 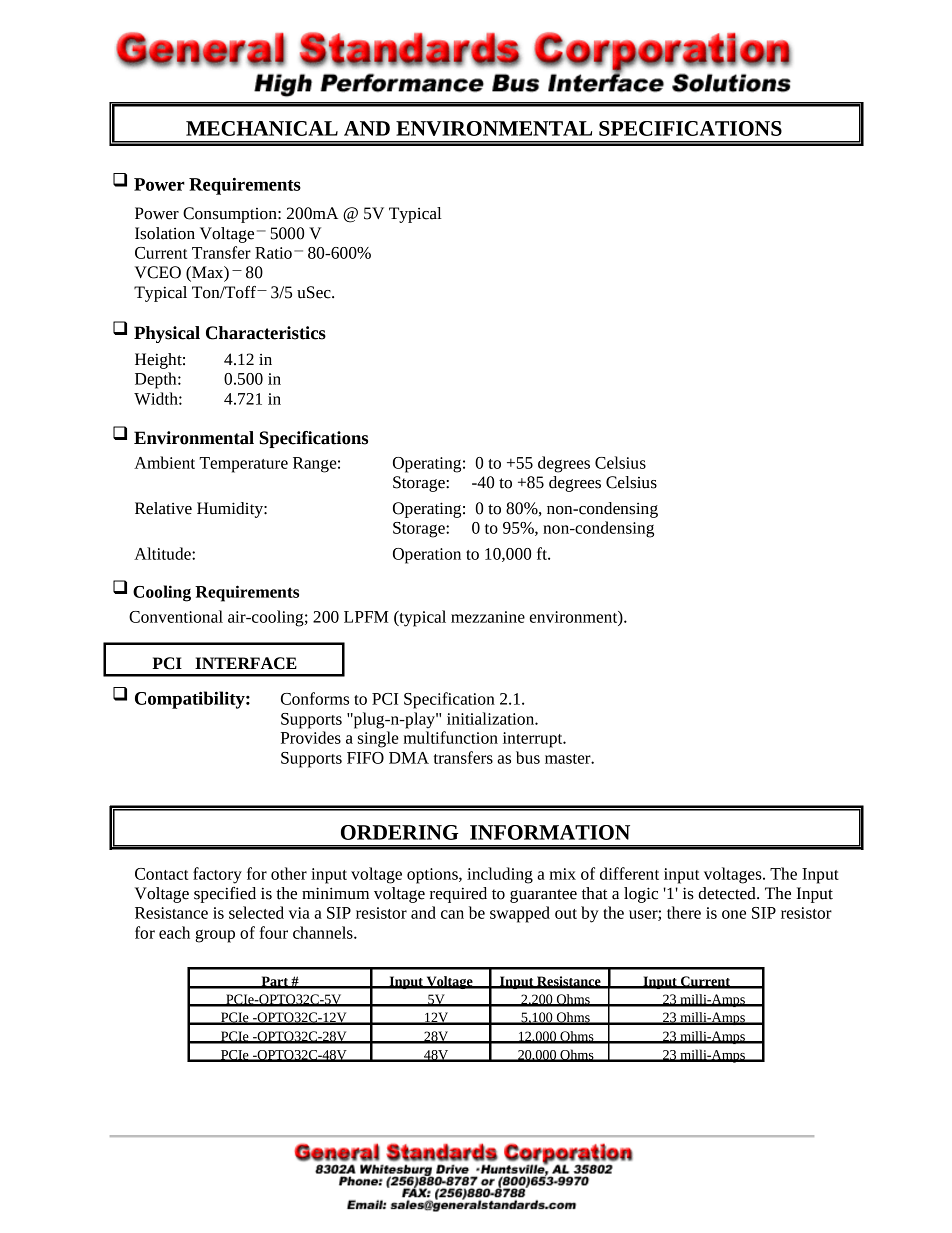 What do you see at coordinates (225, 895) in the image?
I see `specified` at bounding box center [225, 895].
